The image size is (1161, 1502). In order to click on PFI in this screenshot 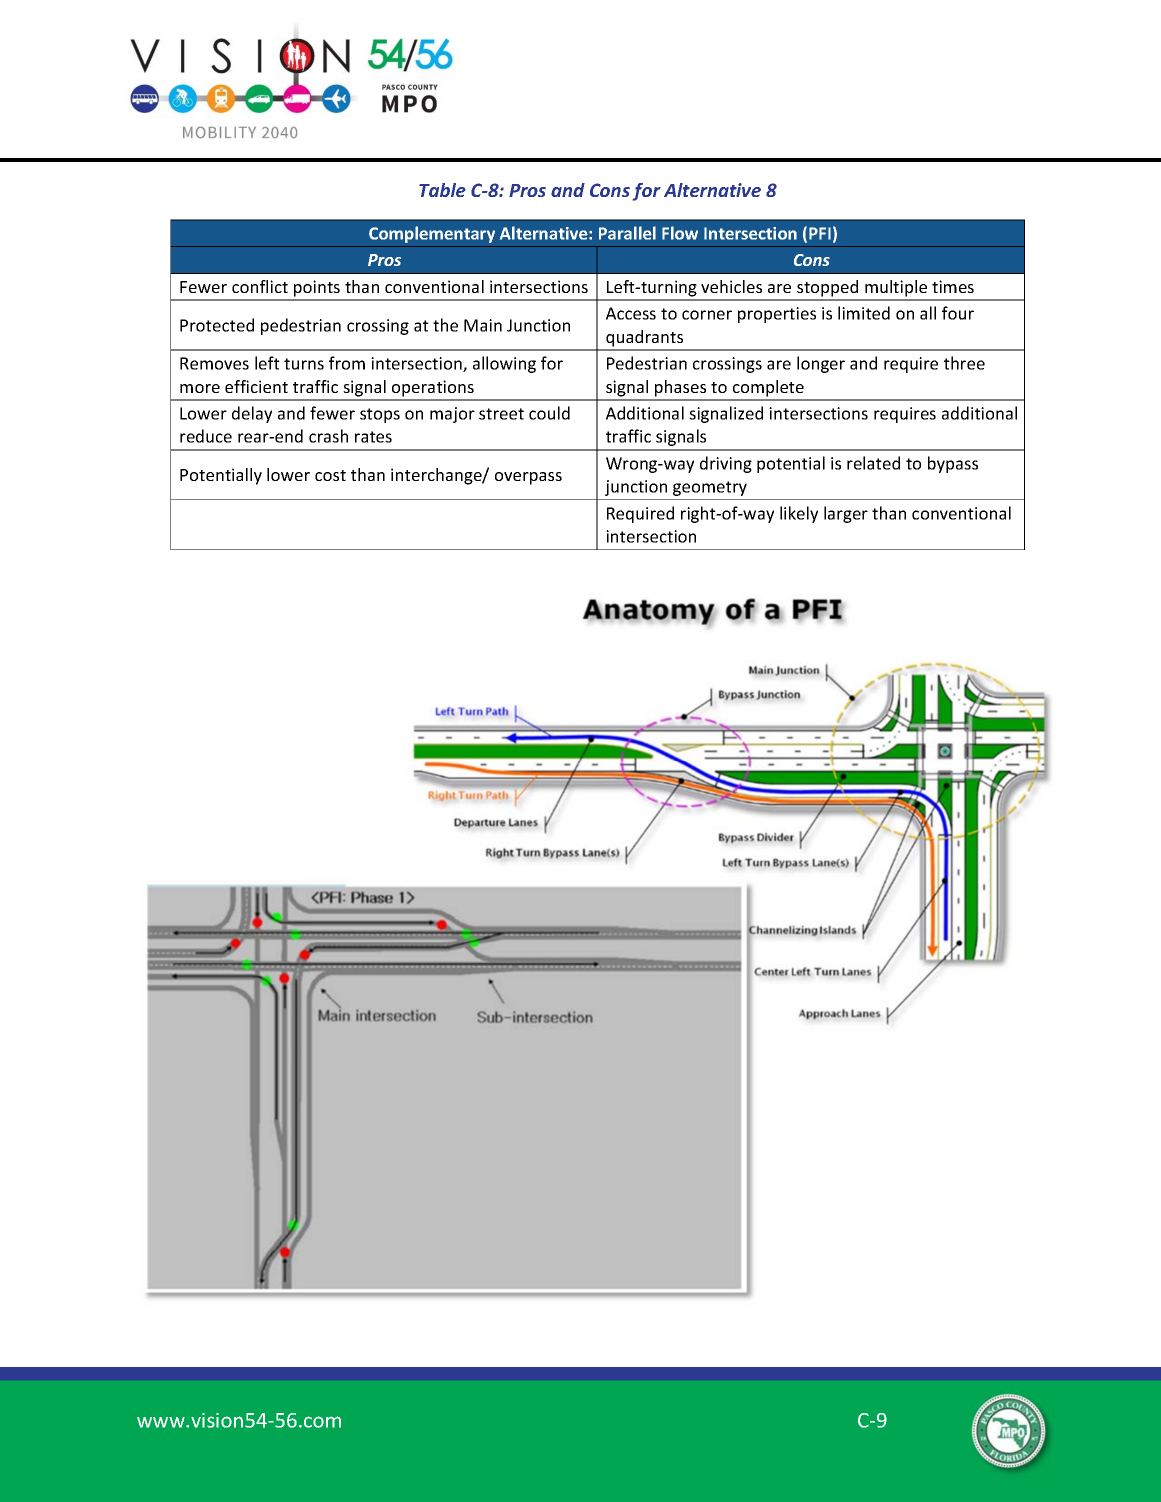, I will do `click(820, 233)`.
